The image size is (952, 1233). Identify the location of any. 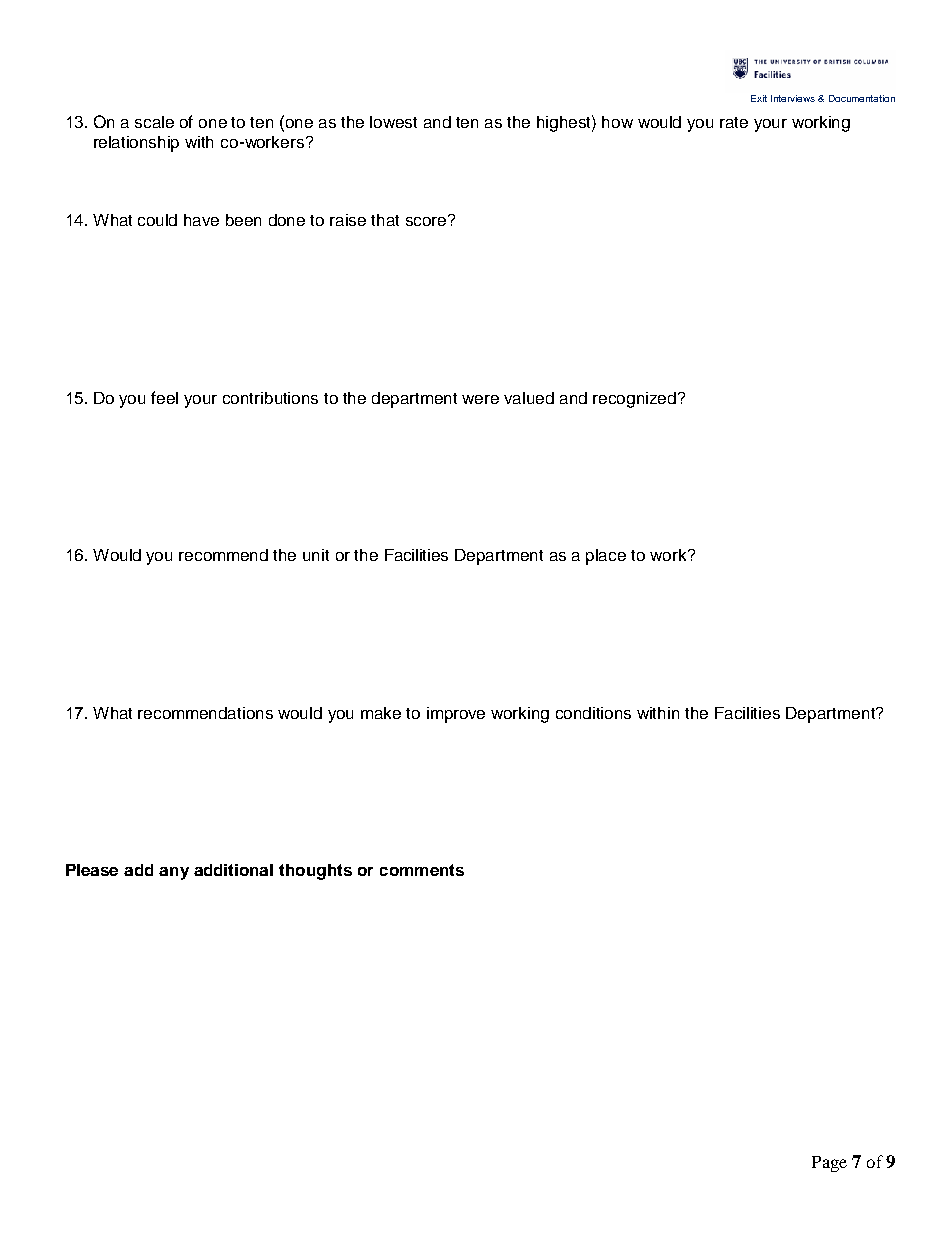
(174, 873).
